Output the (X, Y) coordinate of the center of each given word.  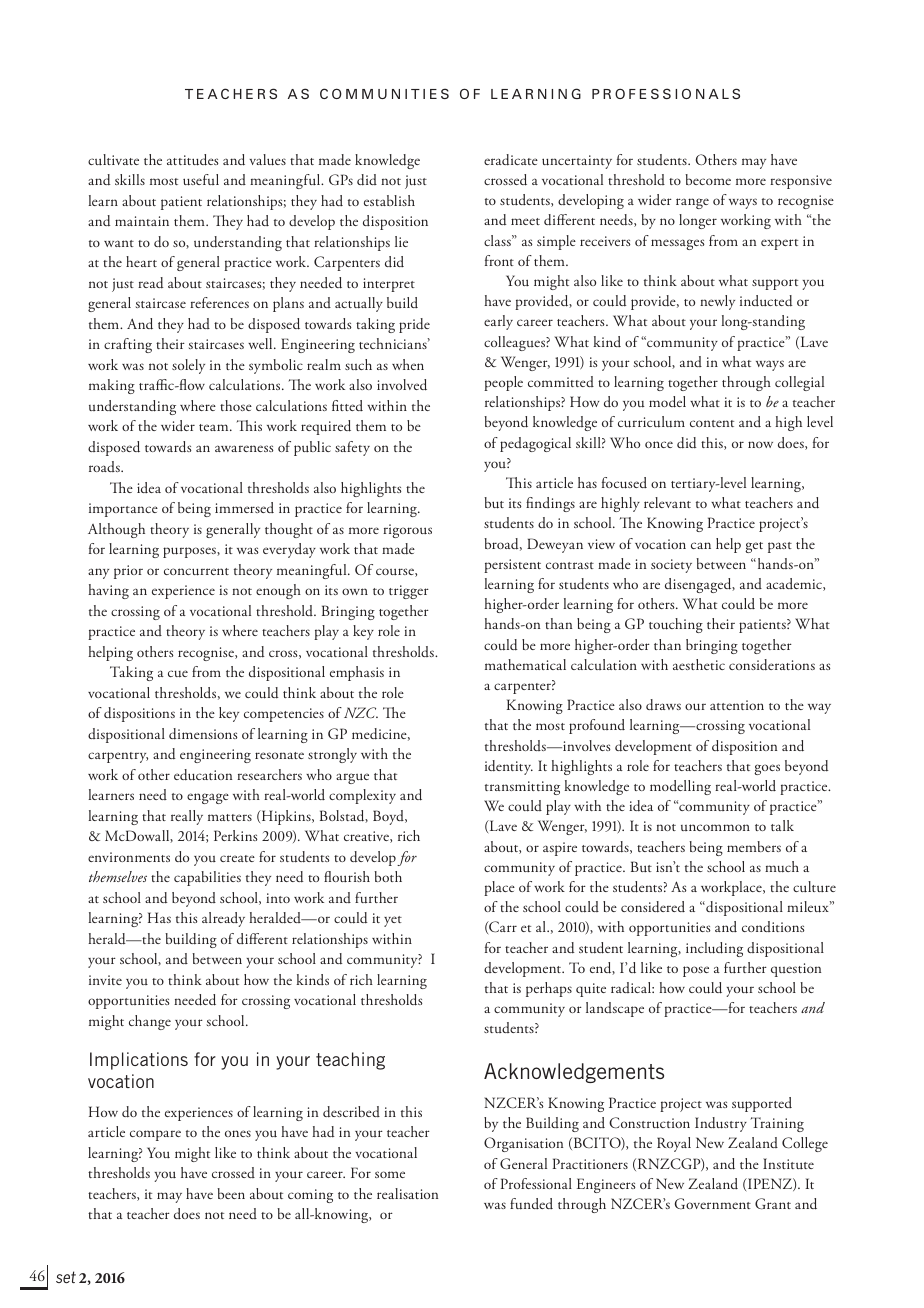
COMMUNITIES (384, 93)
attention (737, 705)
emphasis (357, 673)
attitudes (193, 160)
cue (178, 674)
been (231, 1193)
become (708, 179)
